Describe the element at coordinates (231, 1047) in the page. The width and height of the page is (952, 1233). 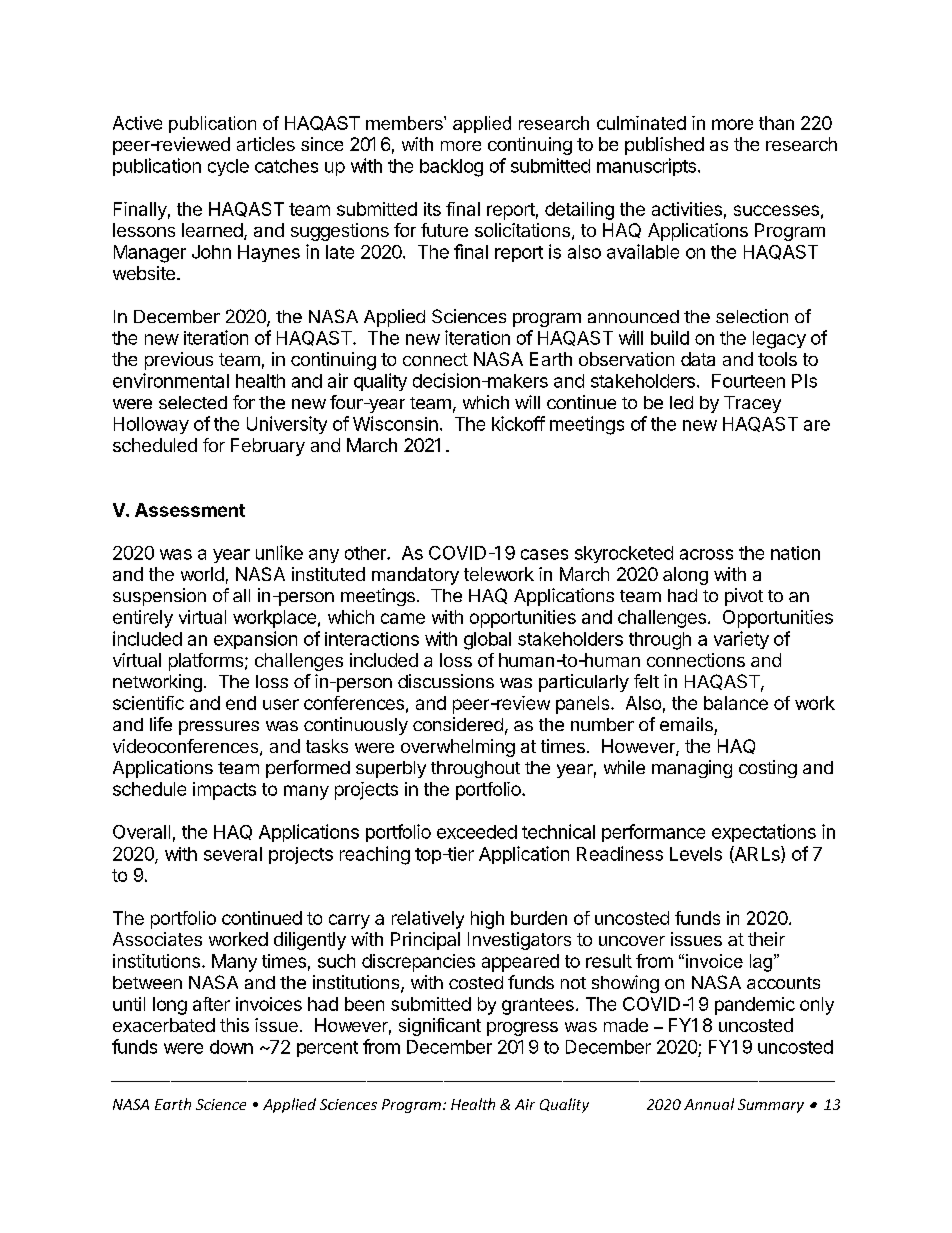
I see `down` at that location.
